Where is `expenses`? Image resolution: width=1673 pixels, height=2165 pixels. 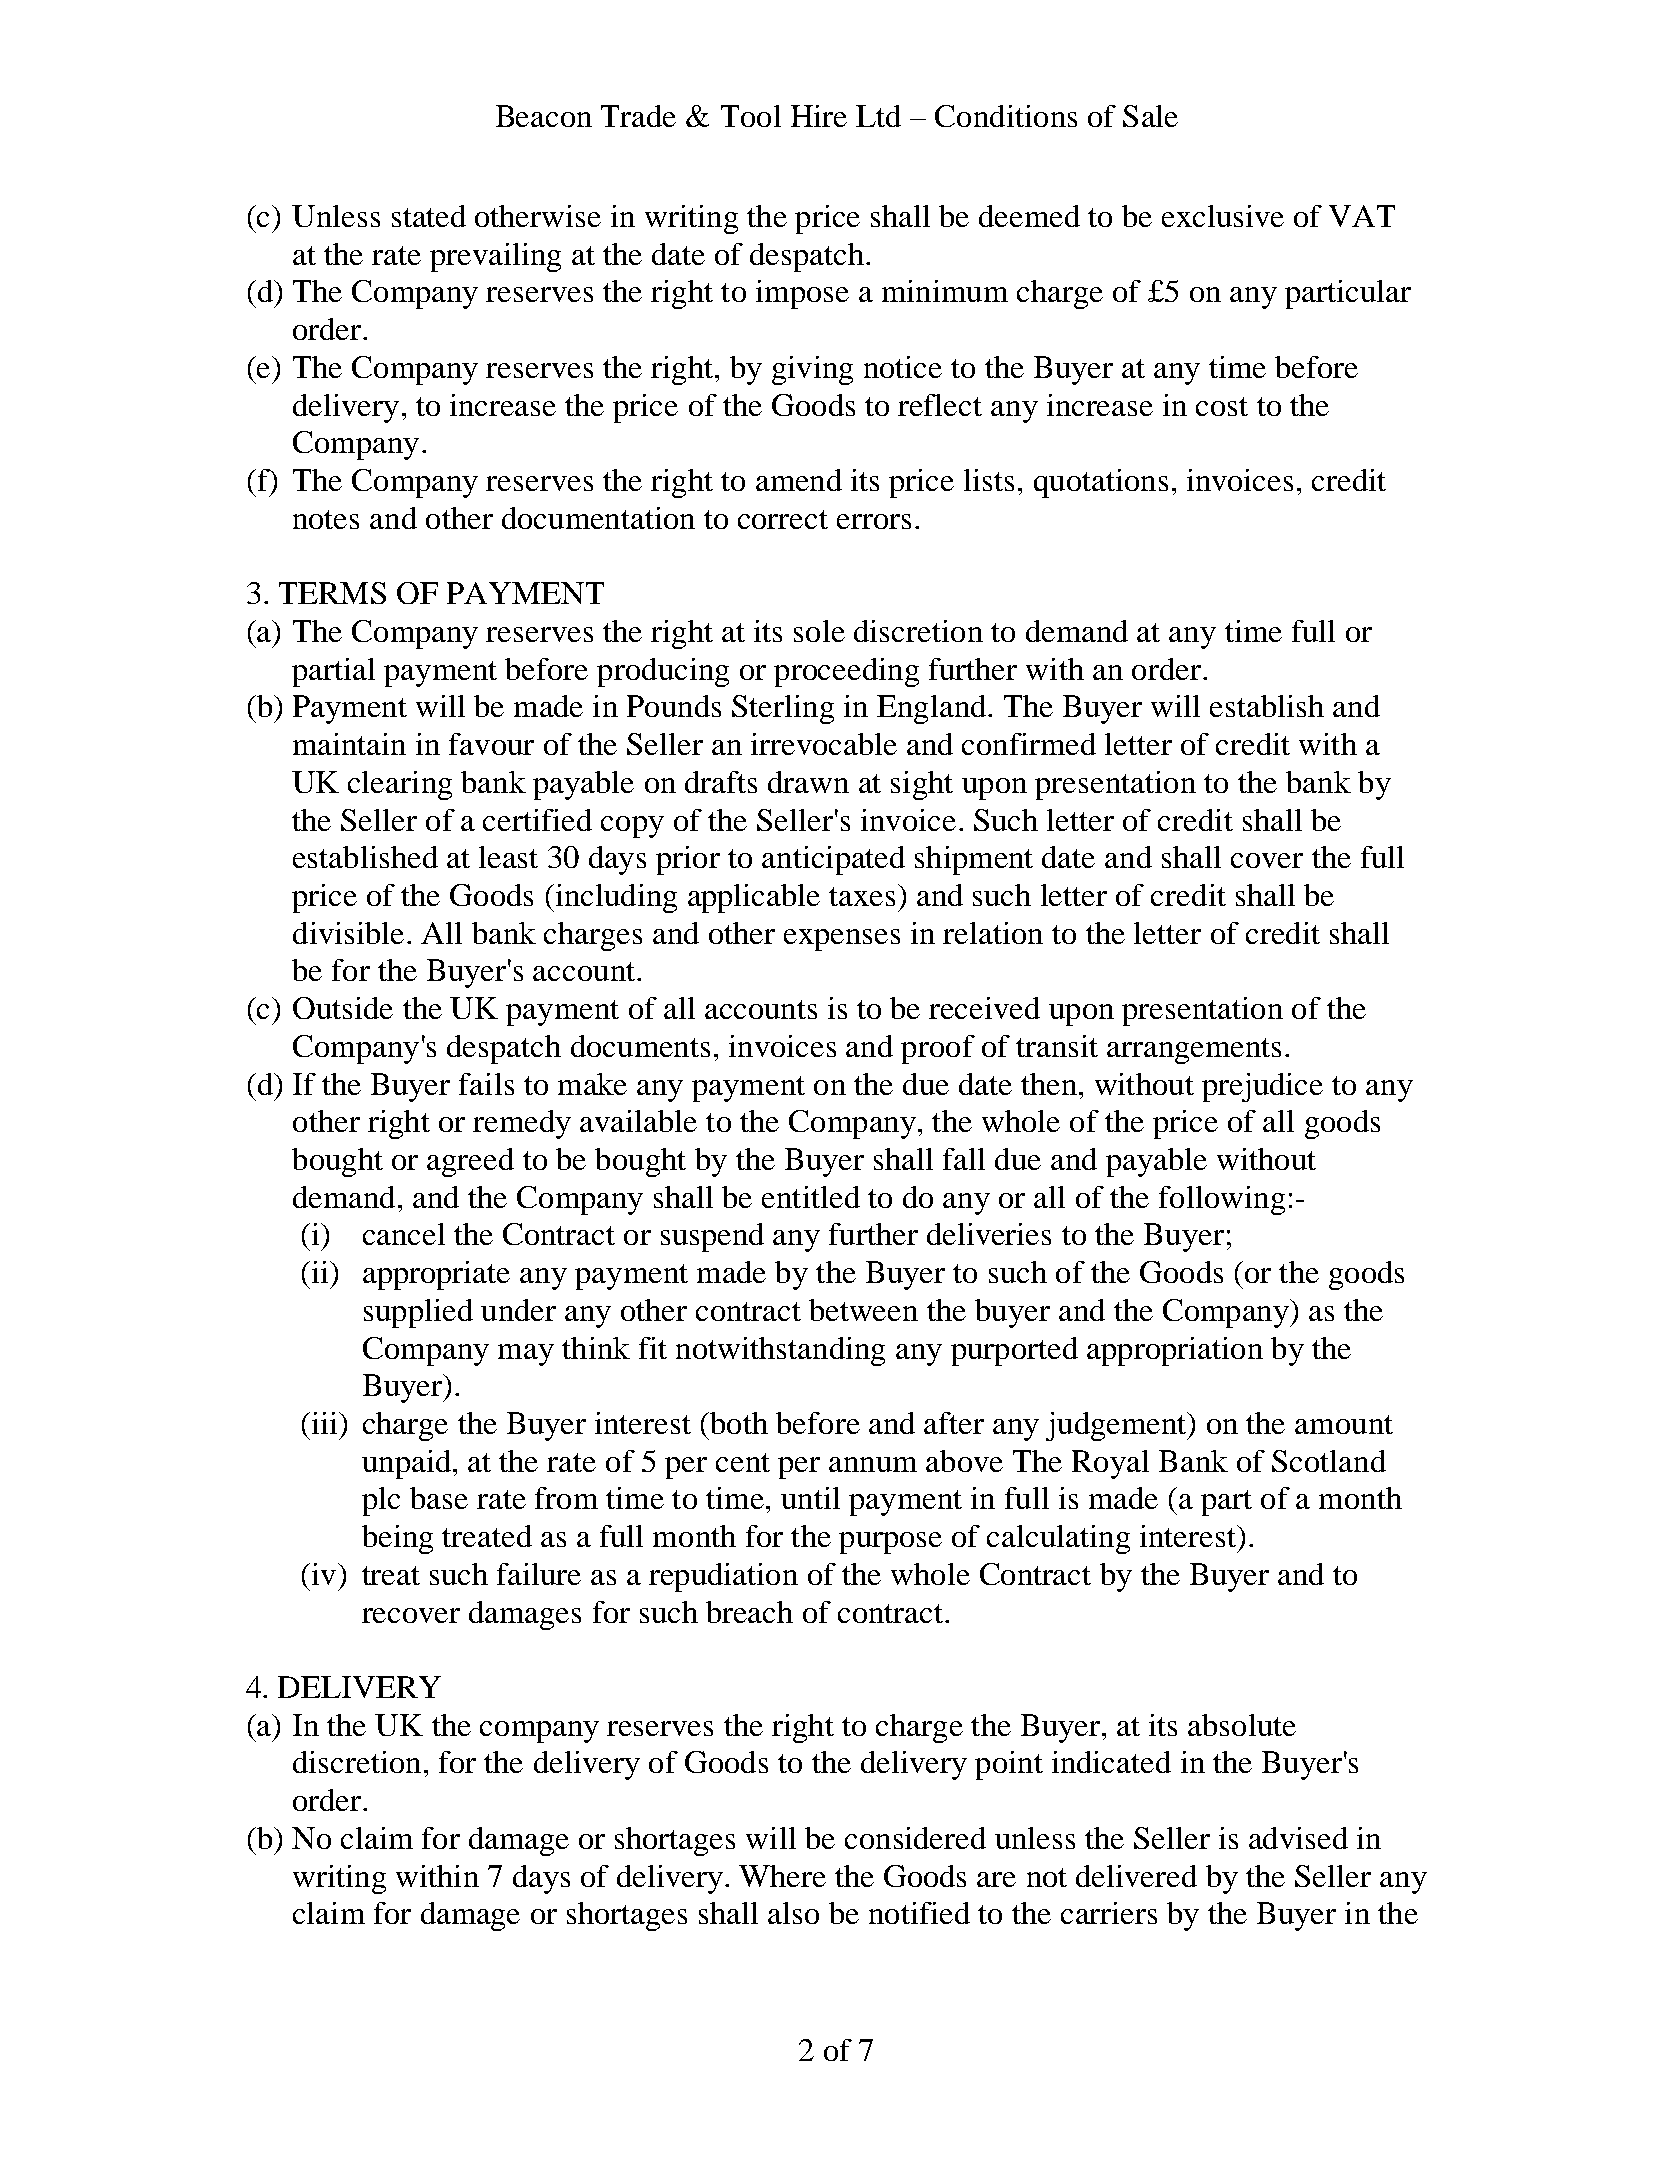
expenses is located at coordinates (842, 940).
